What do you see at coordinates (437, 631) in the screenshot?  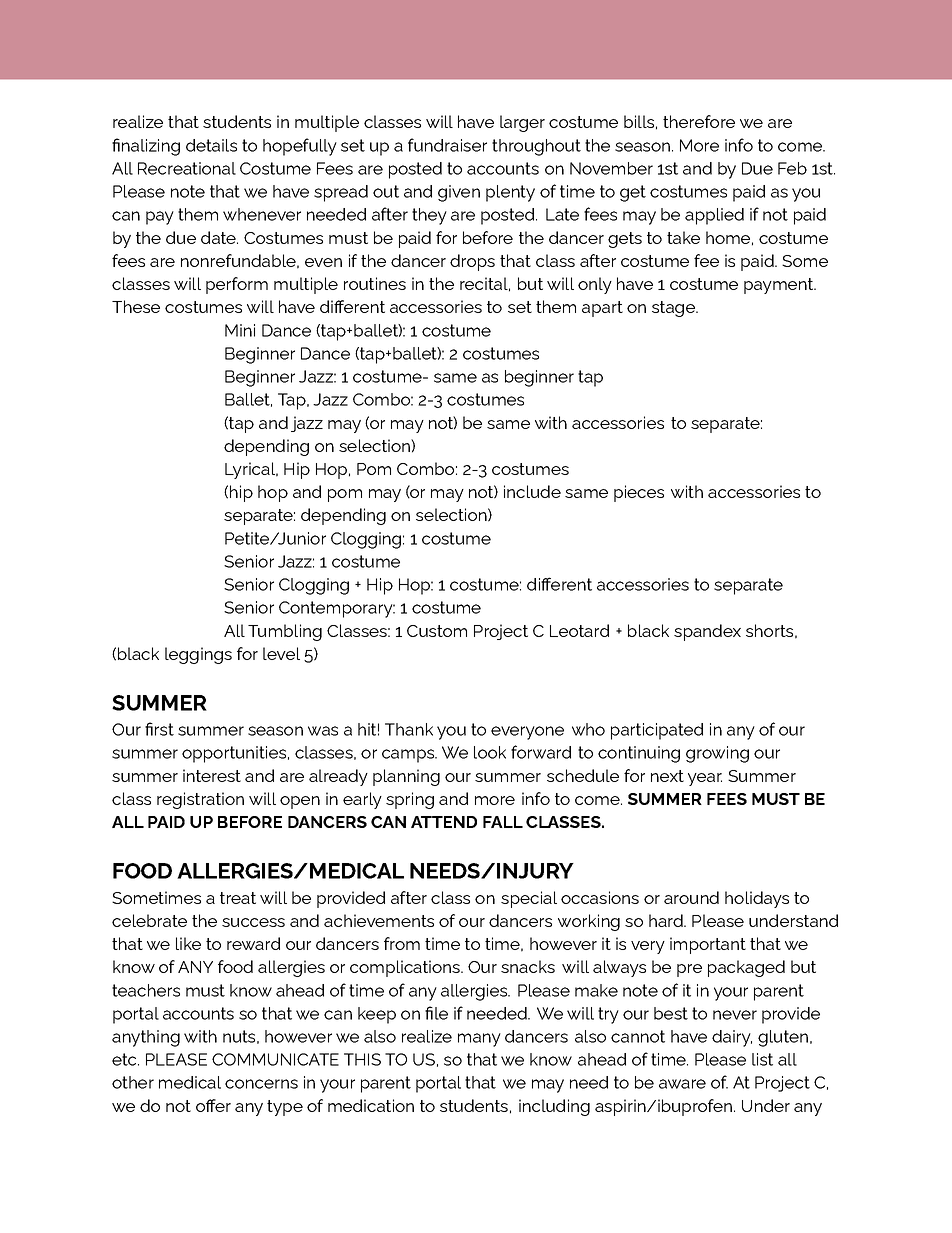 I see `Custom` at bounding box center [437, 631].
